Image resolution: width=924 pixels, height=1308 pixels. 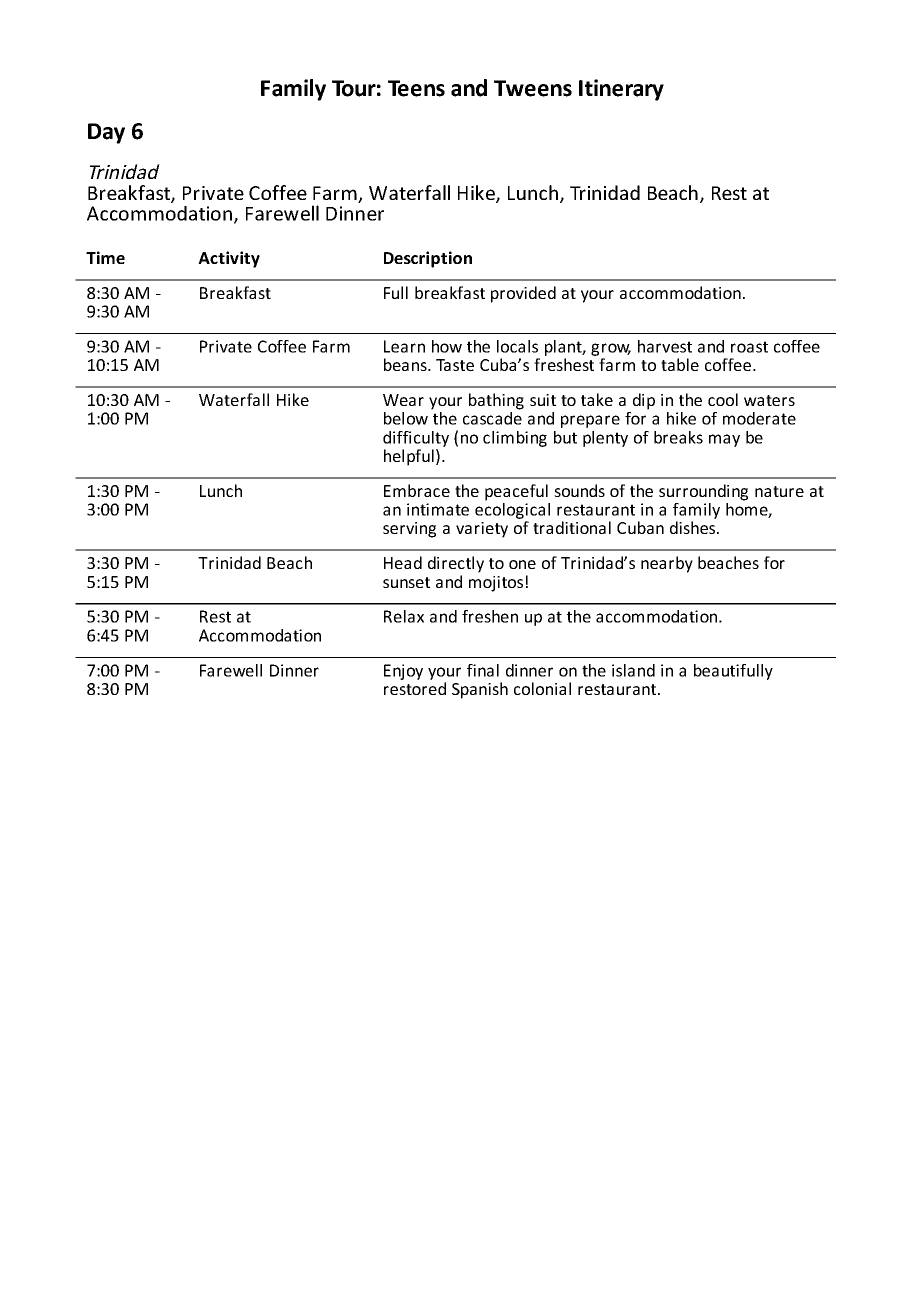 What do you see at coordinates (483, 670) in the screenshot?
I see `final` at bounding box center [483, 670].
